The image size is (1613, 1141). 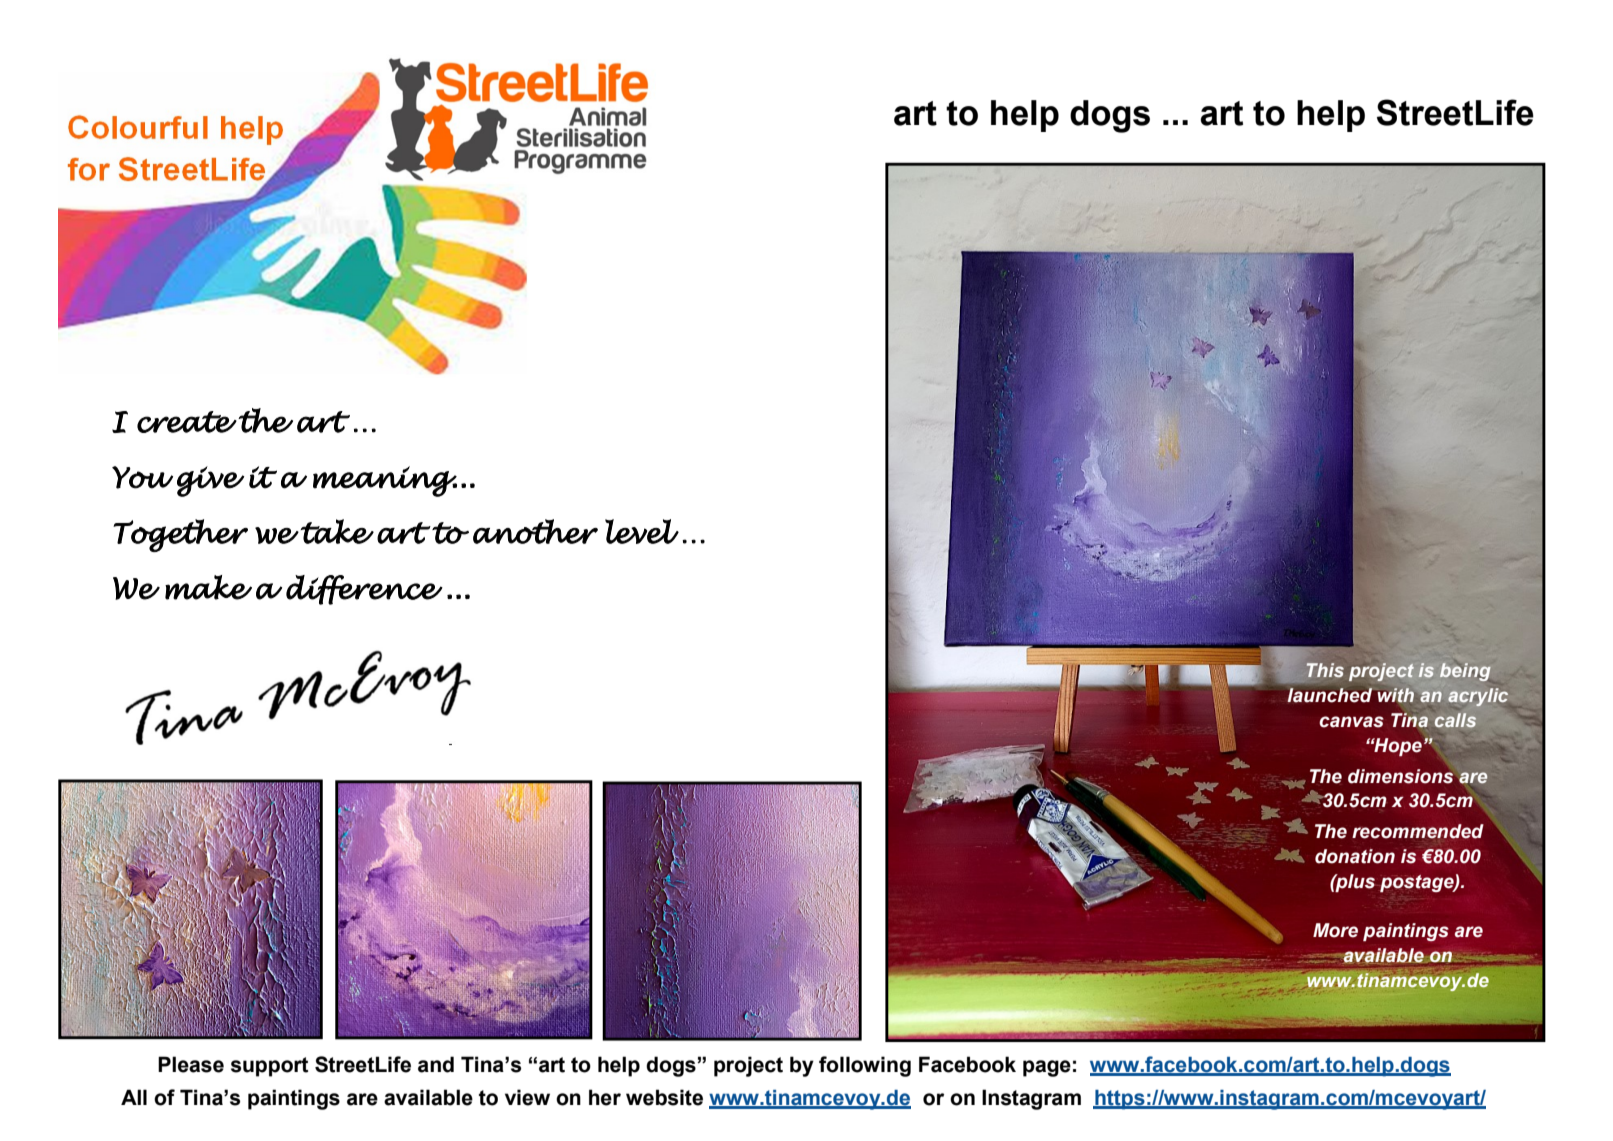 I want to click on and, so click(x=436, y=1064).
